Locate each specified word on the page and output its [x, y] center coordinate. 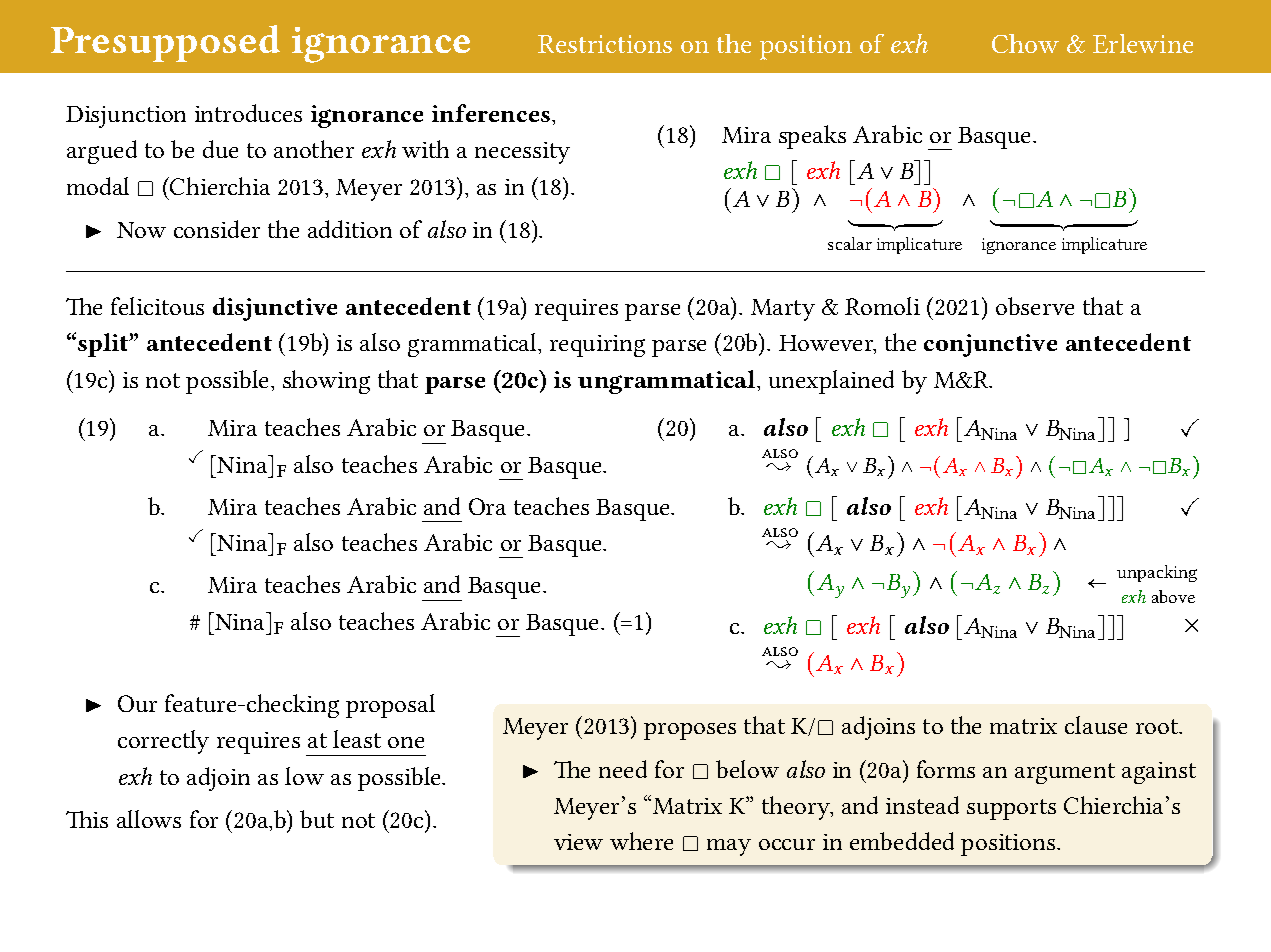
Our [137, 703]
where [641, 841]
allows [149, 819]
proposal [390, 706]
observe [1035, 306]
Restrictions [605, 44]
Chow [1025, 43]
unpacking [1157, 573]
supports [1011, 809]
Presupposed [165, 43]
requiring [597, 346]
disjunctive [275, 309]
